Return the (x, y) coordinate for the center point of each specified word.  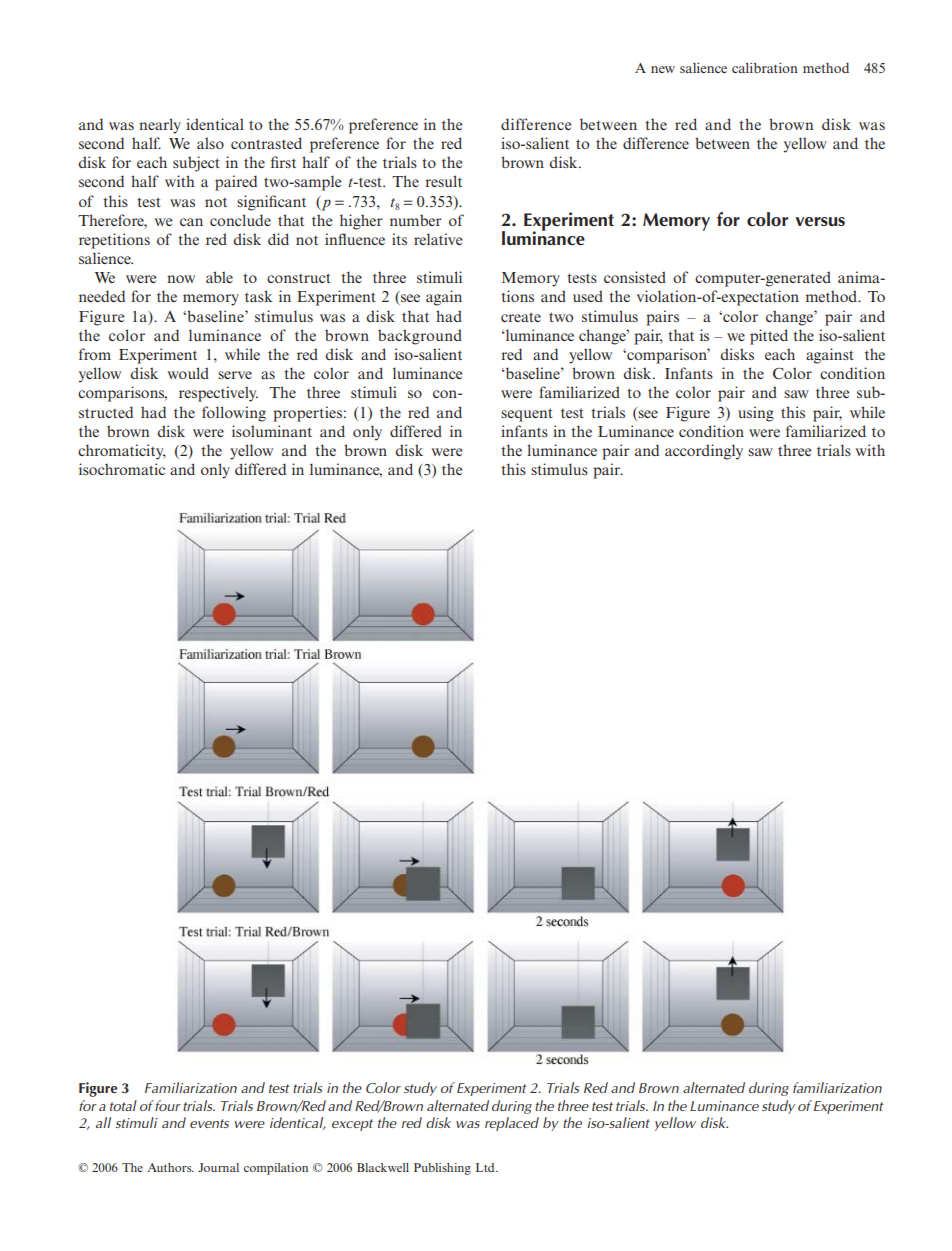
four (168, 1105)
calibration (765, 67)
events (209, 1123)
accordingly (704, 452)
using (756, 414)
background (420, 337)
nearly (160, 126)
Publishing (442, 1169)
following (234, 414)
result (443, 181)
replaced (512, 1124)
